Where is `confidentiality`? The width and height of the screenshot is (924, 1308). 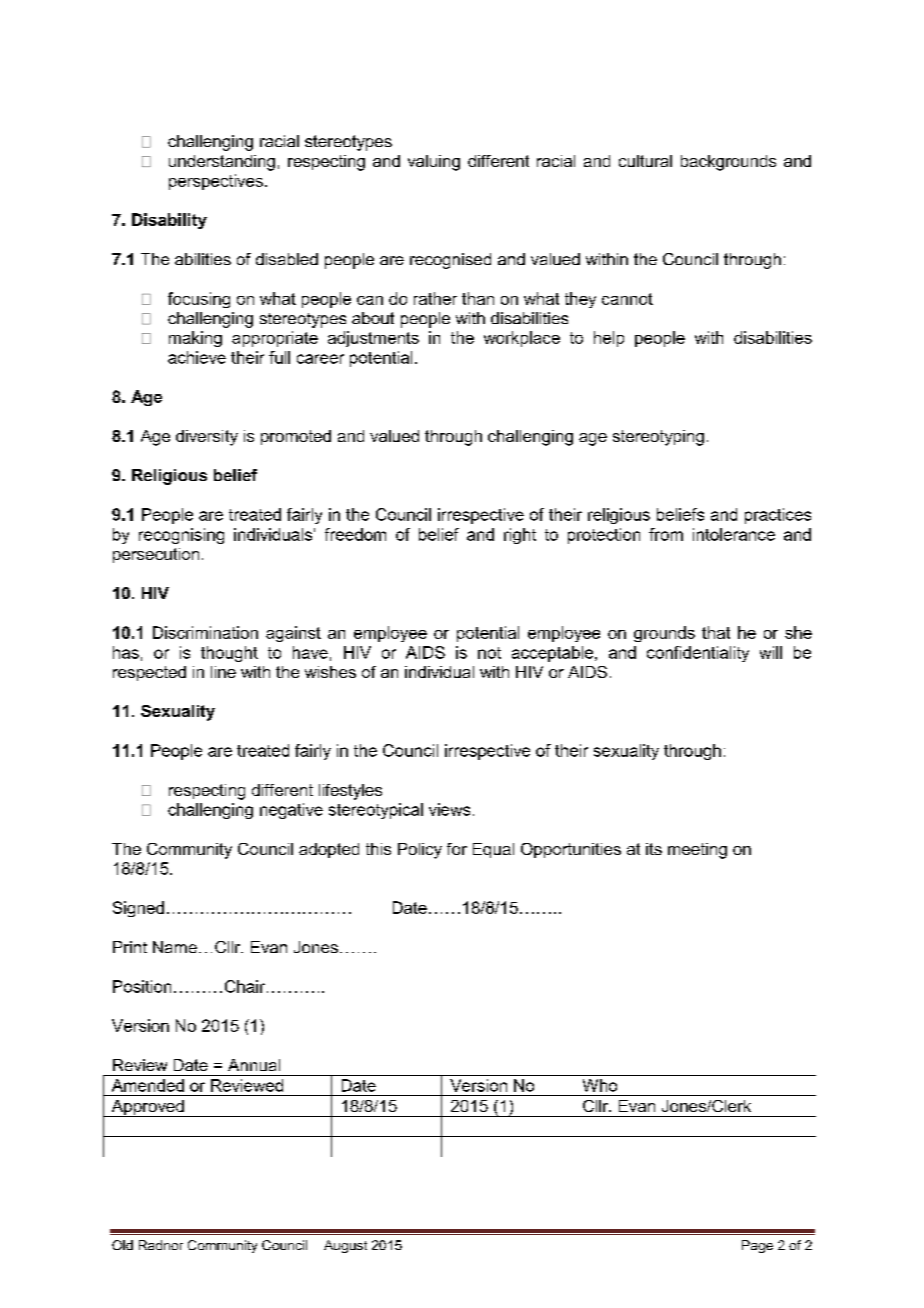
confidentiality is located at coordinates (698, 654).
